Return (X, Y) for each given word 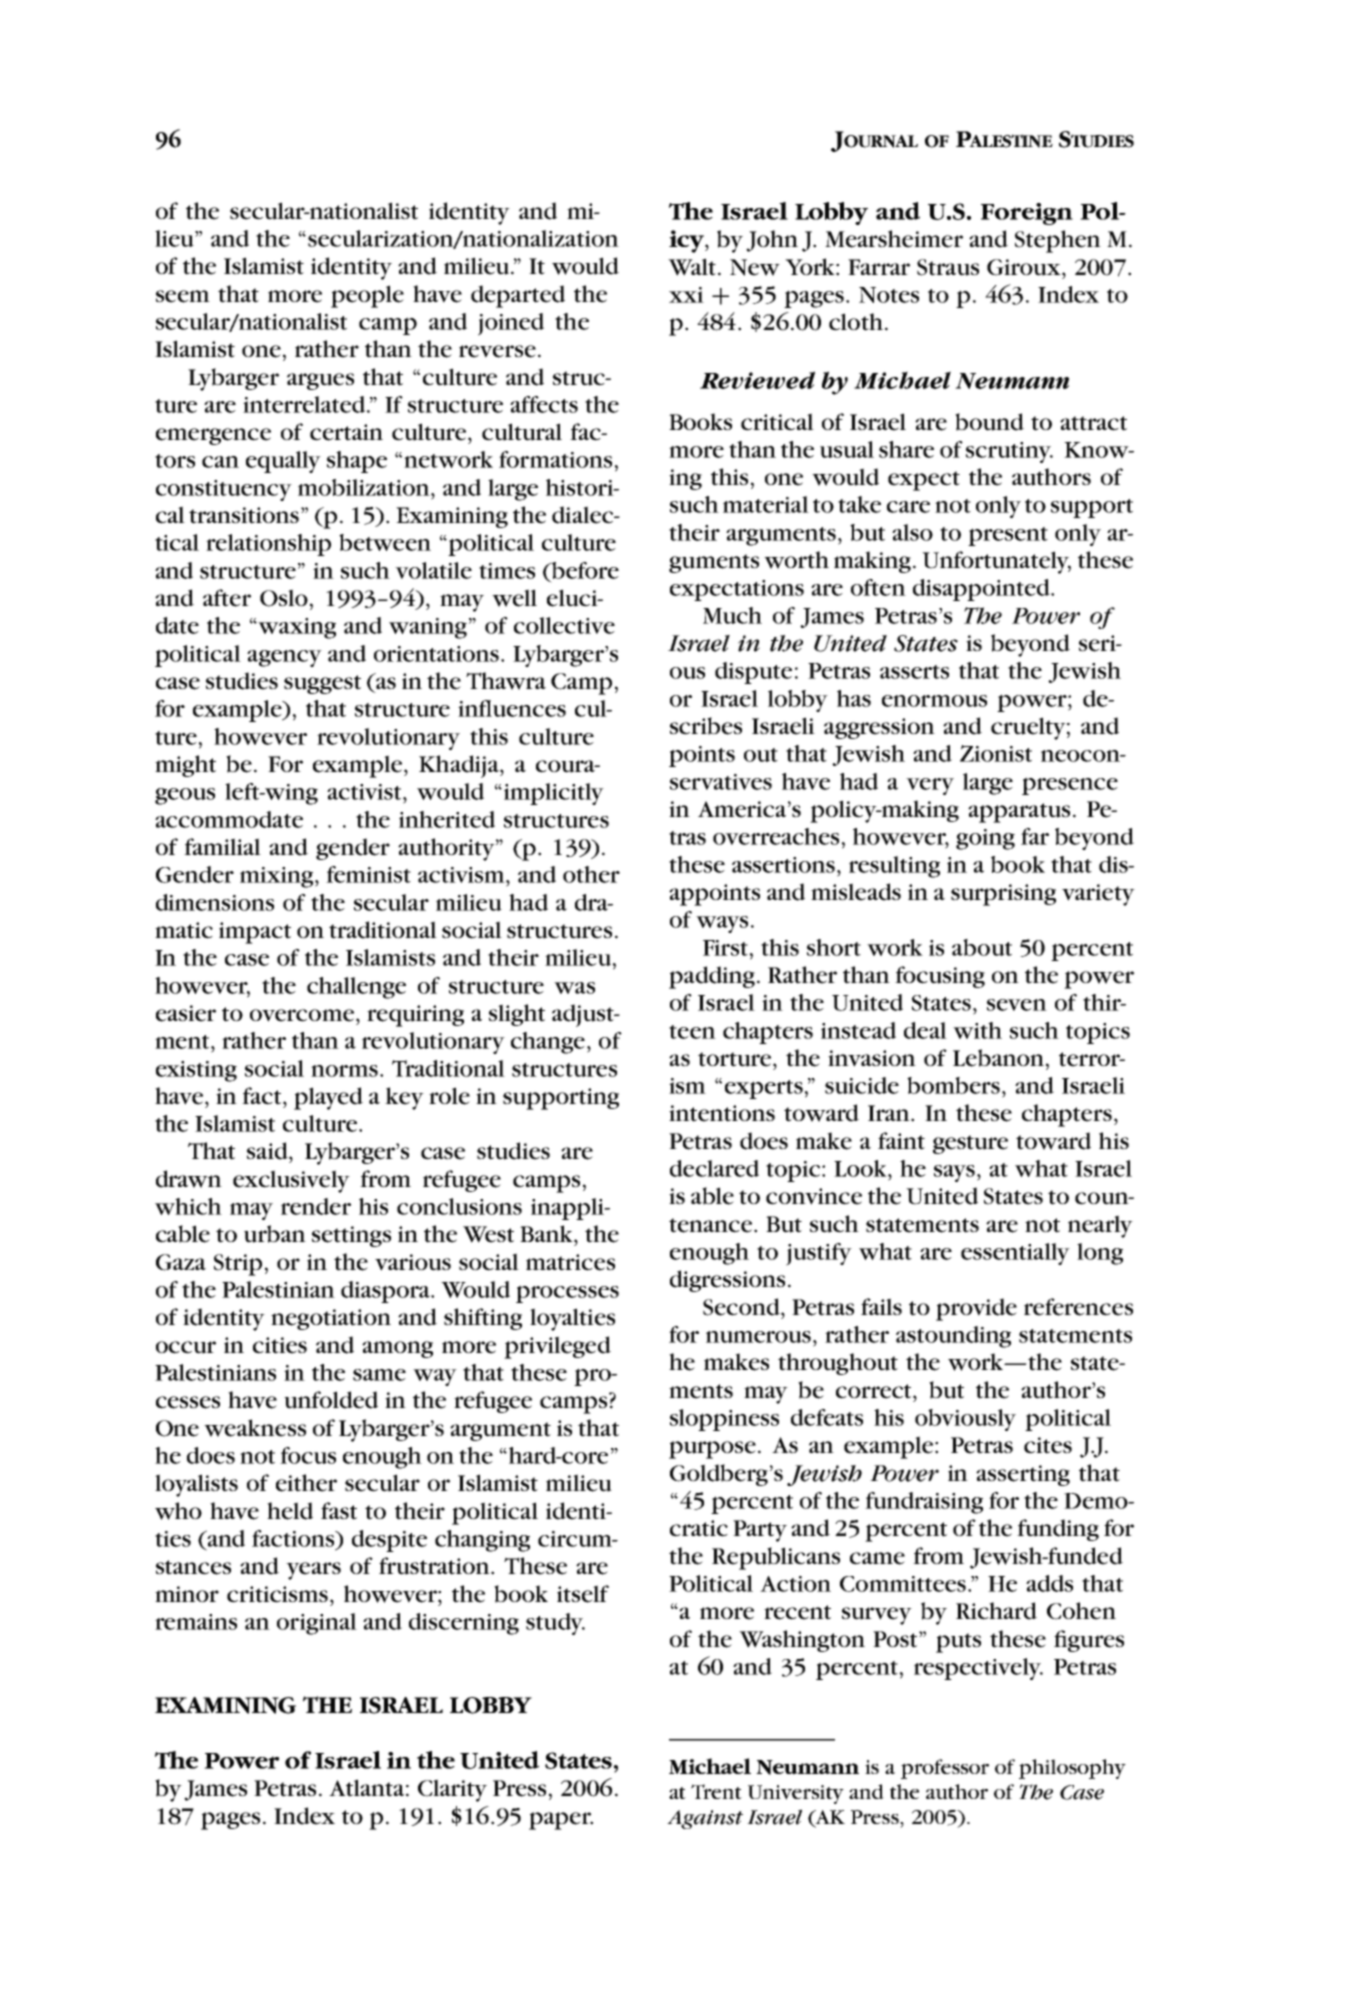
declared (714, 1168)
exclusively (291, 1181)
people (367, 296)
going (985, 839)
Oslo (284, 598)
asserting (1023, 1475)
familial (222, 846)
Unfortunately (996, 562)
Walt (693, 267)
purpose (712, 1450)
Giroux (1025, 267)
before (584, 571)
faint (901, 1141)
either (306, 1483)
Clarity (452, 1790)
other (591, 874)
